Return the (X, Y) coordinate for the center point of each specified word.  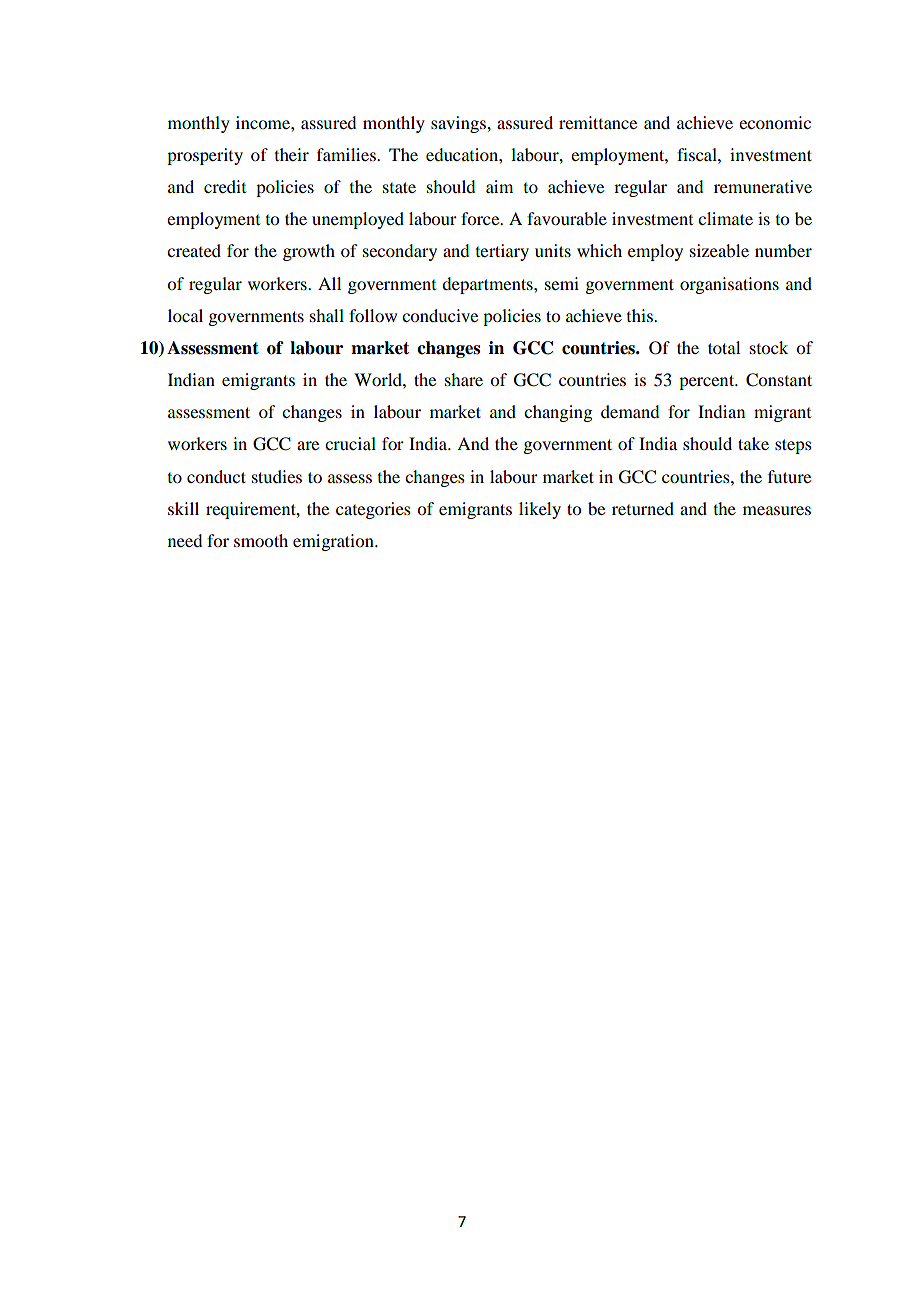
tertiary (502, 252)
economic (775, 122)
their (292, 154)
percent (708, 382)
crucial (350, 443)
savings (459, 124)
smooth (261, 540)
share (464, 379)
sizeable (719, 250)
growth (309, 252)
